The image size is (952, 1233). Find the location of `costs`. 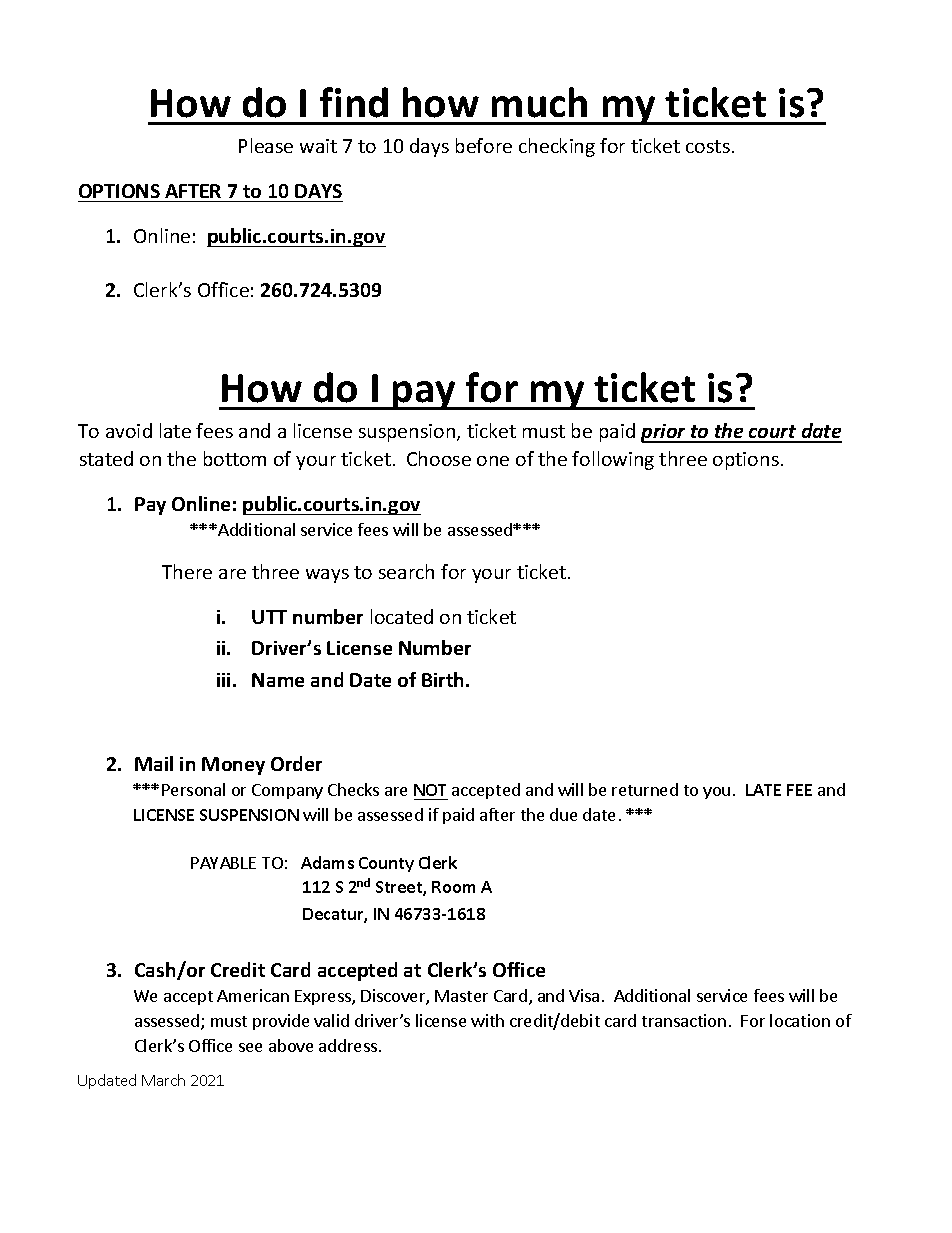

costs is located at coordinates (708, 146).
